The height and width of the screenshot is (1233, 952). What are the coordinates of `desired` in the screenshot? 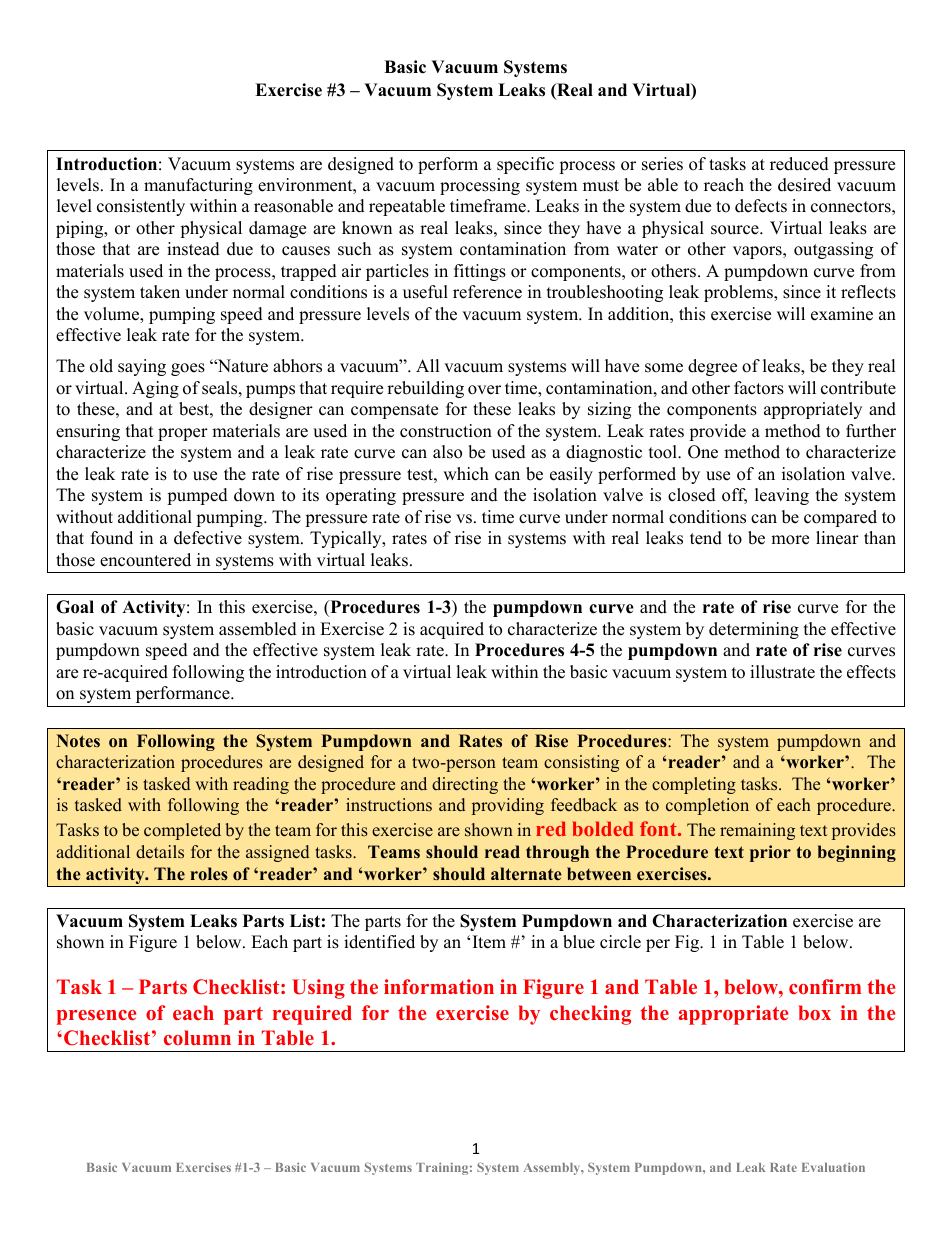 It's located at (804, 185).
